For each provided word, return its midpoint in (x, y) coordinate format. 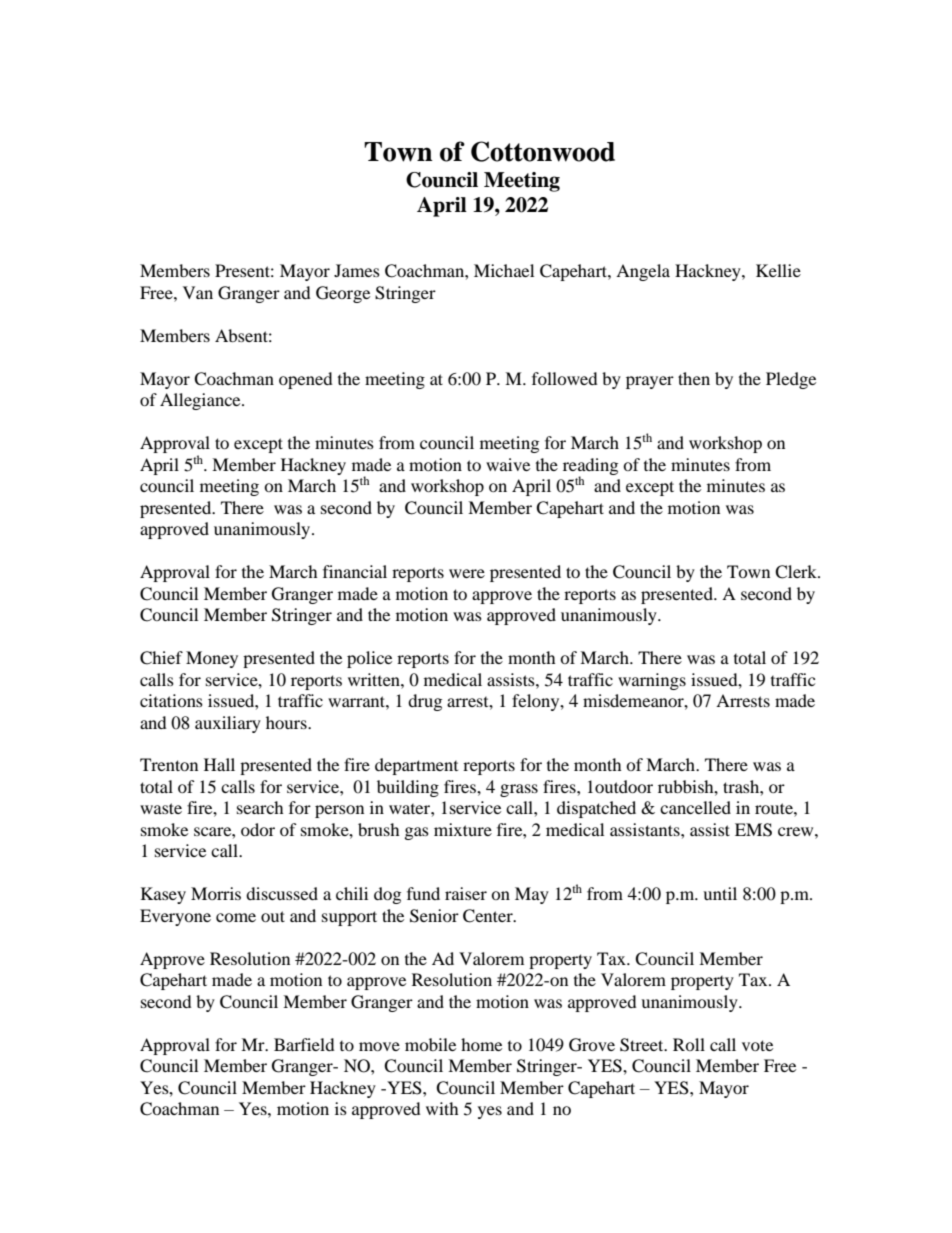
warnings (652, 681)
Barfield (304, 1044)
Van (198, 292)
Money (212, 659)
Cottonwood (543, 151)
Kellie (778, 270)
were (467, 573)
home (481, 1044)
